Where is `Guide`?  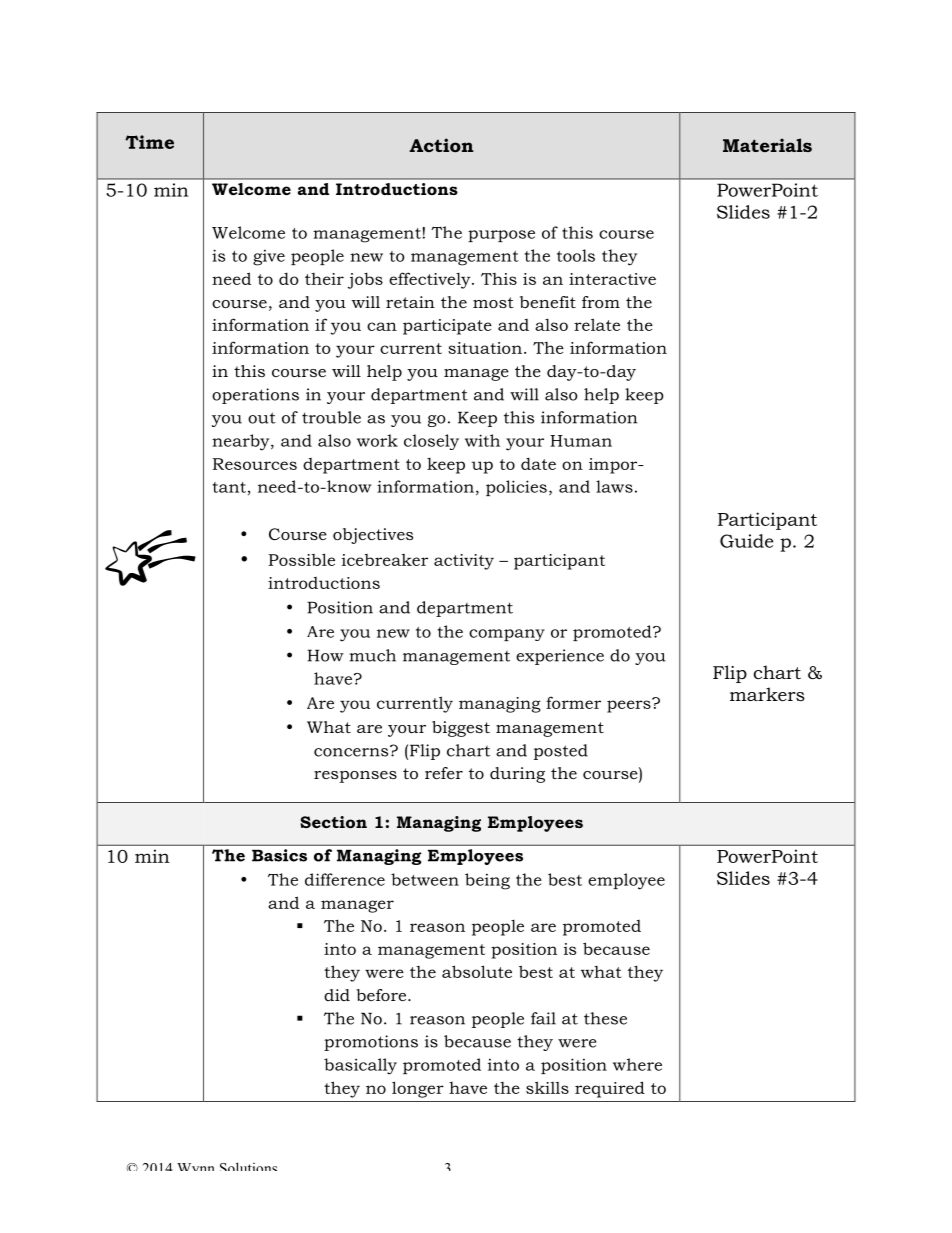 Guide is located at coordinates (746, 541).
